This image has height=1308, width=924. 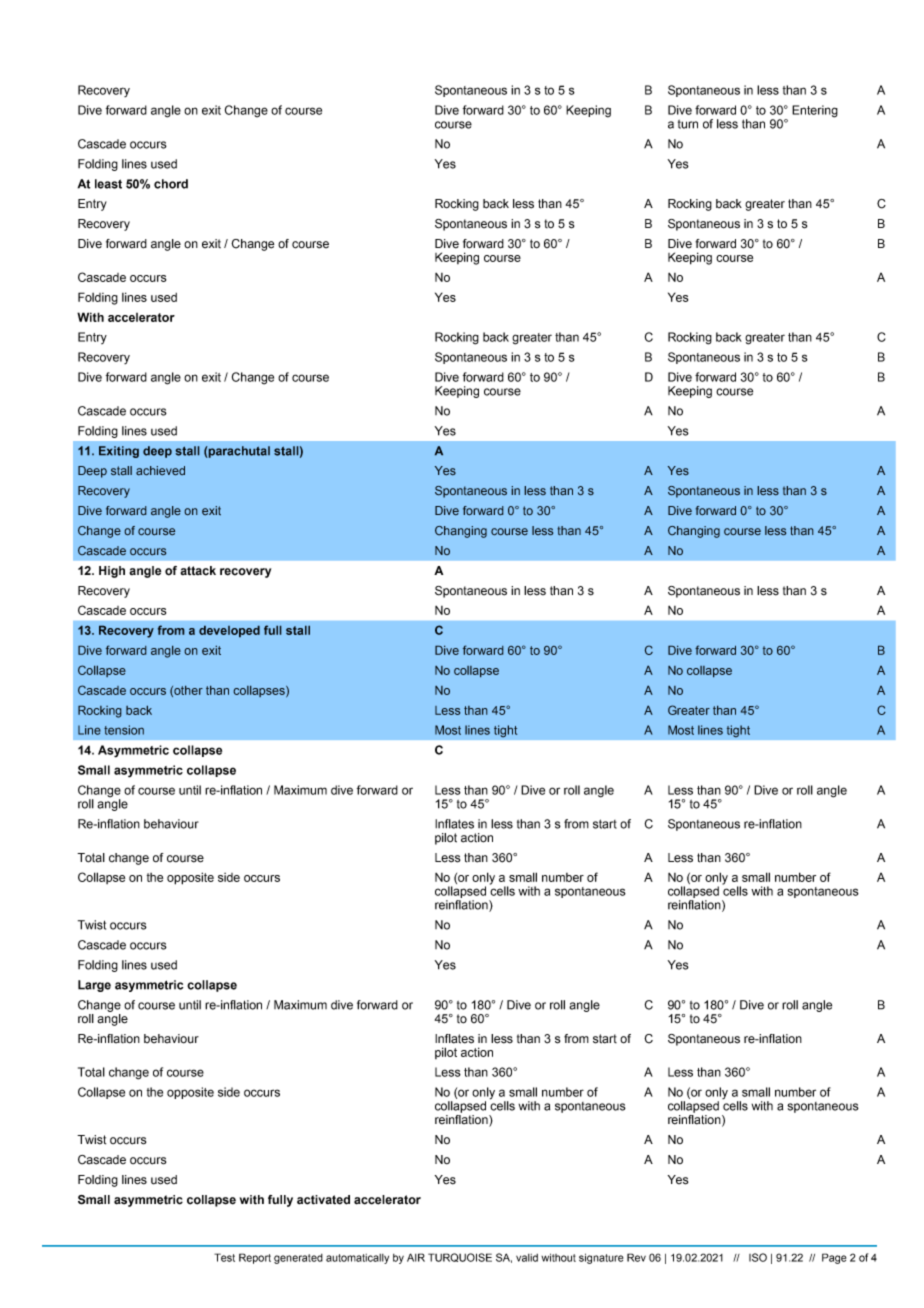 What do you see at coordinates (94, 986) in the image?
I see `Large` at bounding box center [94, 986].
